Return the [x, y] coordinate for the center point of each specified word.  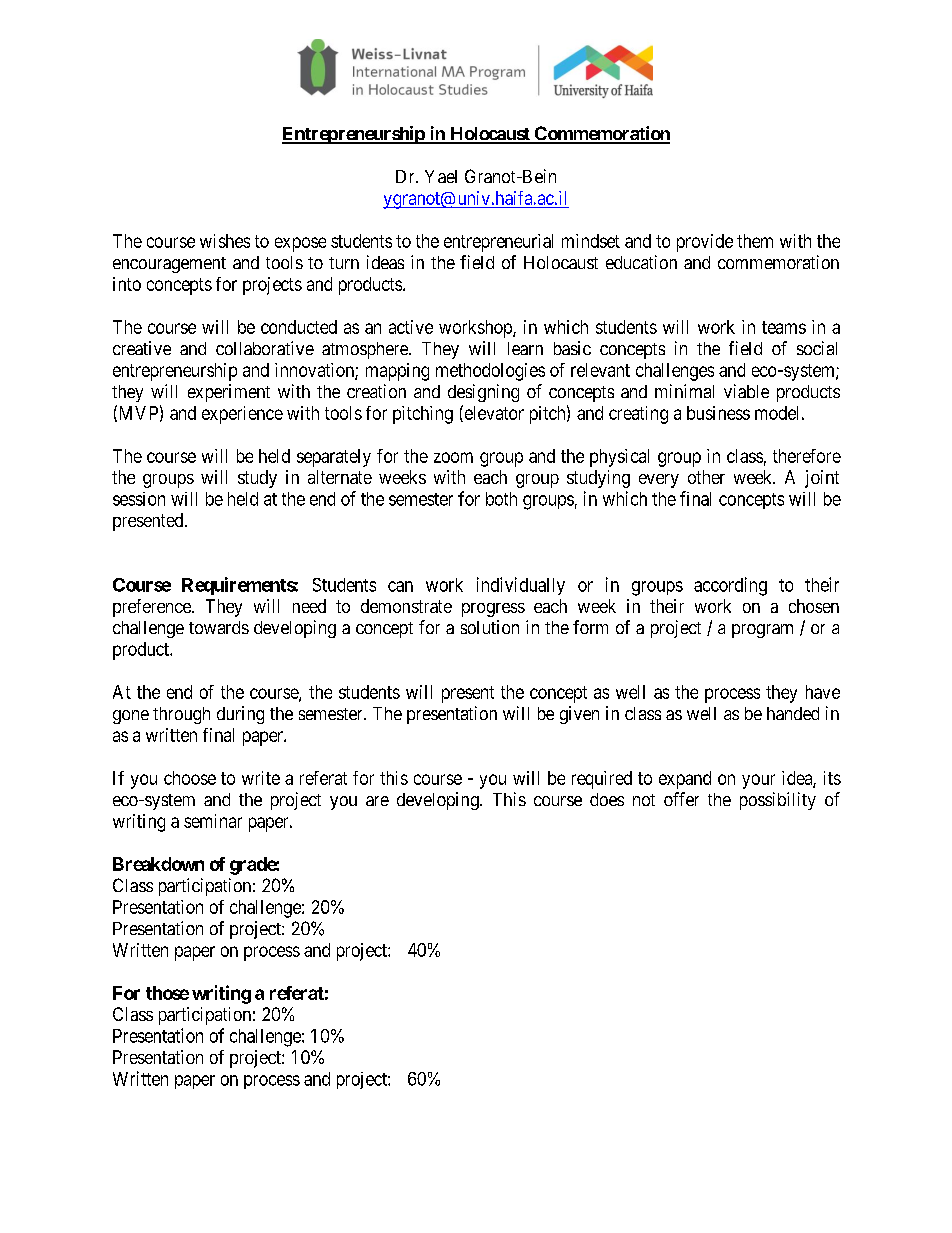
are [377, 801]
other [706, 477]
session [139, 499]
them [755, 241]
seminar [213, 821]
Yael [441, 176]
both [501, 499]
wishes [225, 241]
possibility [778, 801]
